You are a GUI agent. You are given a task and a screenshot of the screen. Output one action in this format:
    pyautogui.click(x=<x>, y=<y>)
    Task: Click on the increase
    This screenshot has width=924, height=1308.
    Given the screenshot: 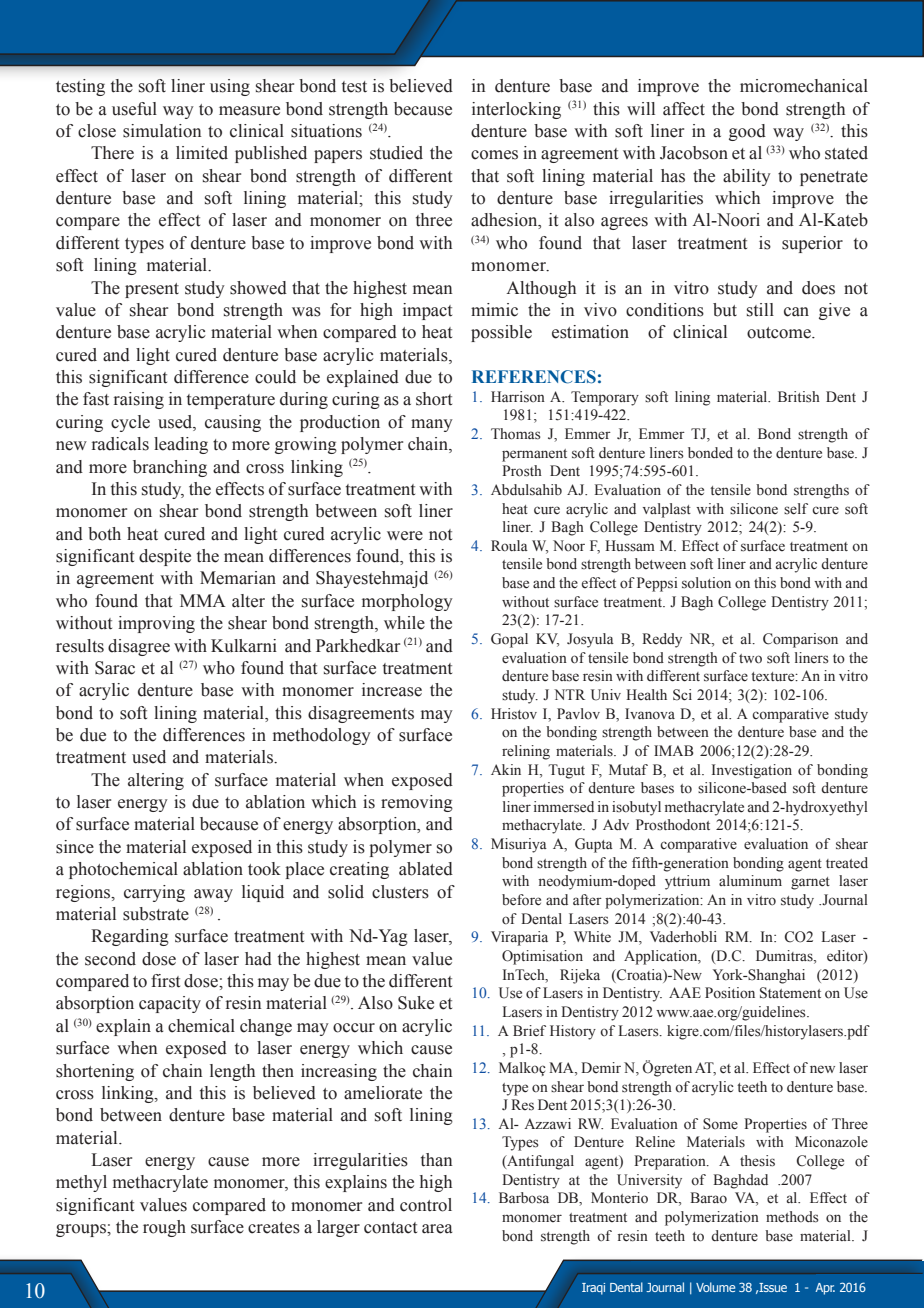 What is the action you would take?
    pyautogui.click(x=392, y=690)
